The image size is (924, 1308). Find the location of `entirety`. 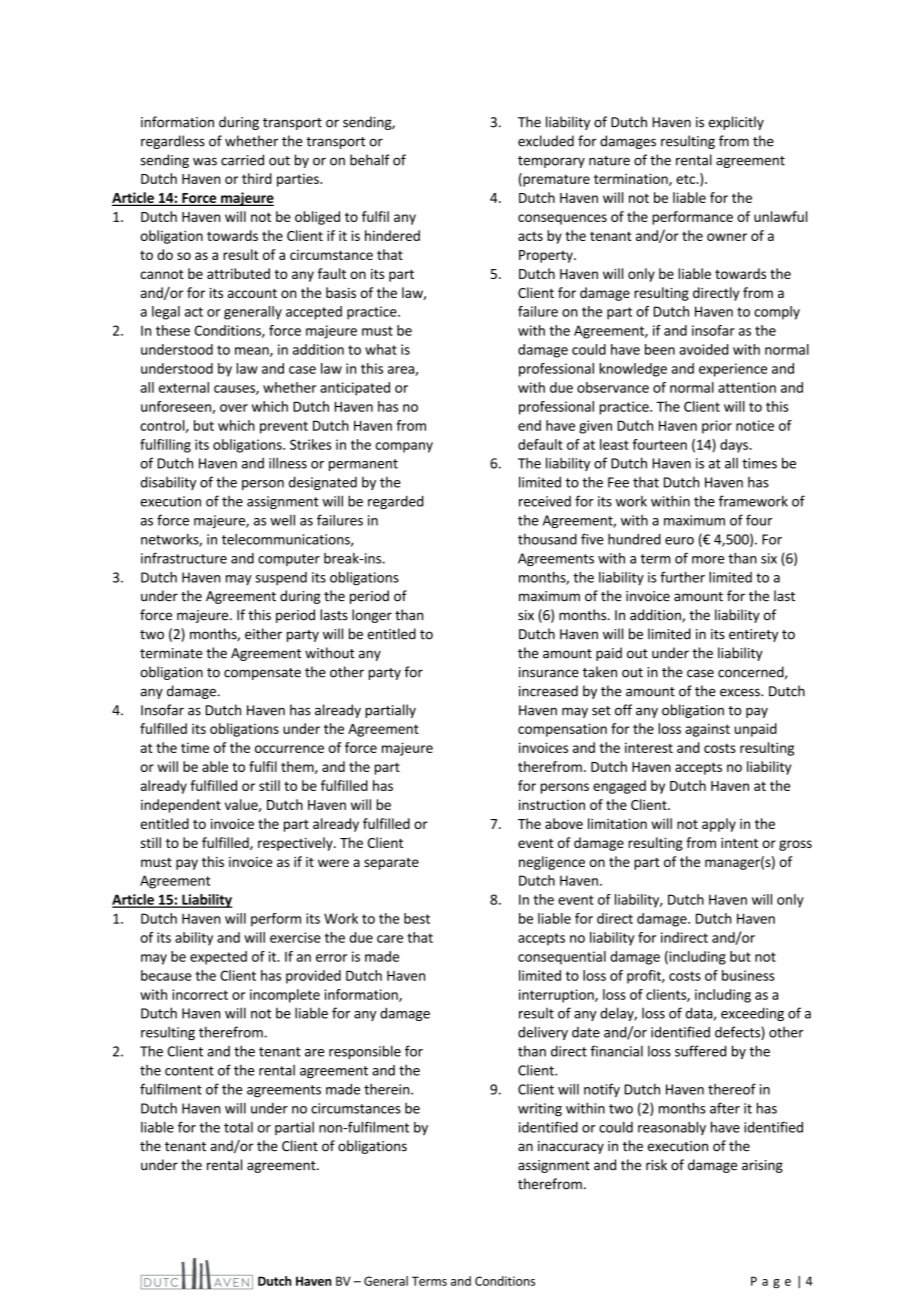

entirety is located at coordinates (753, 635).
